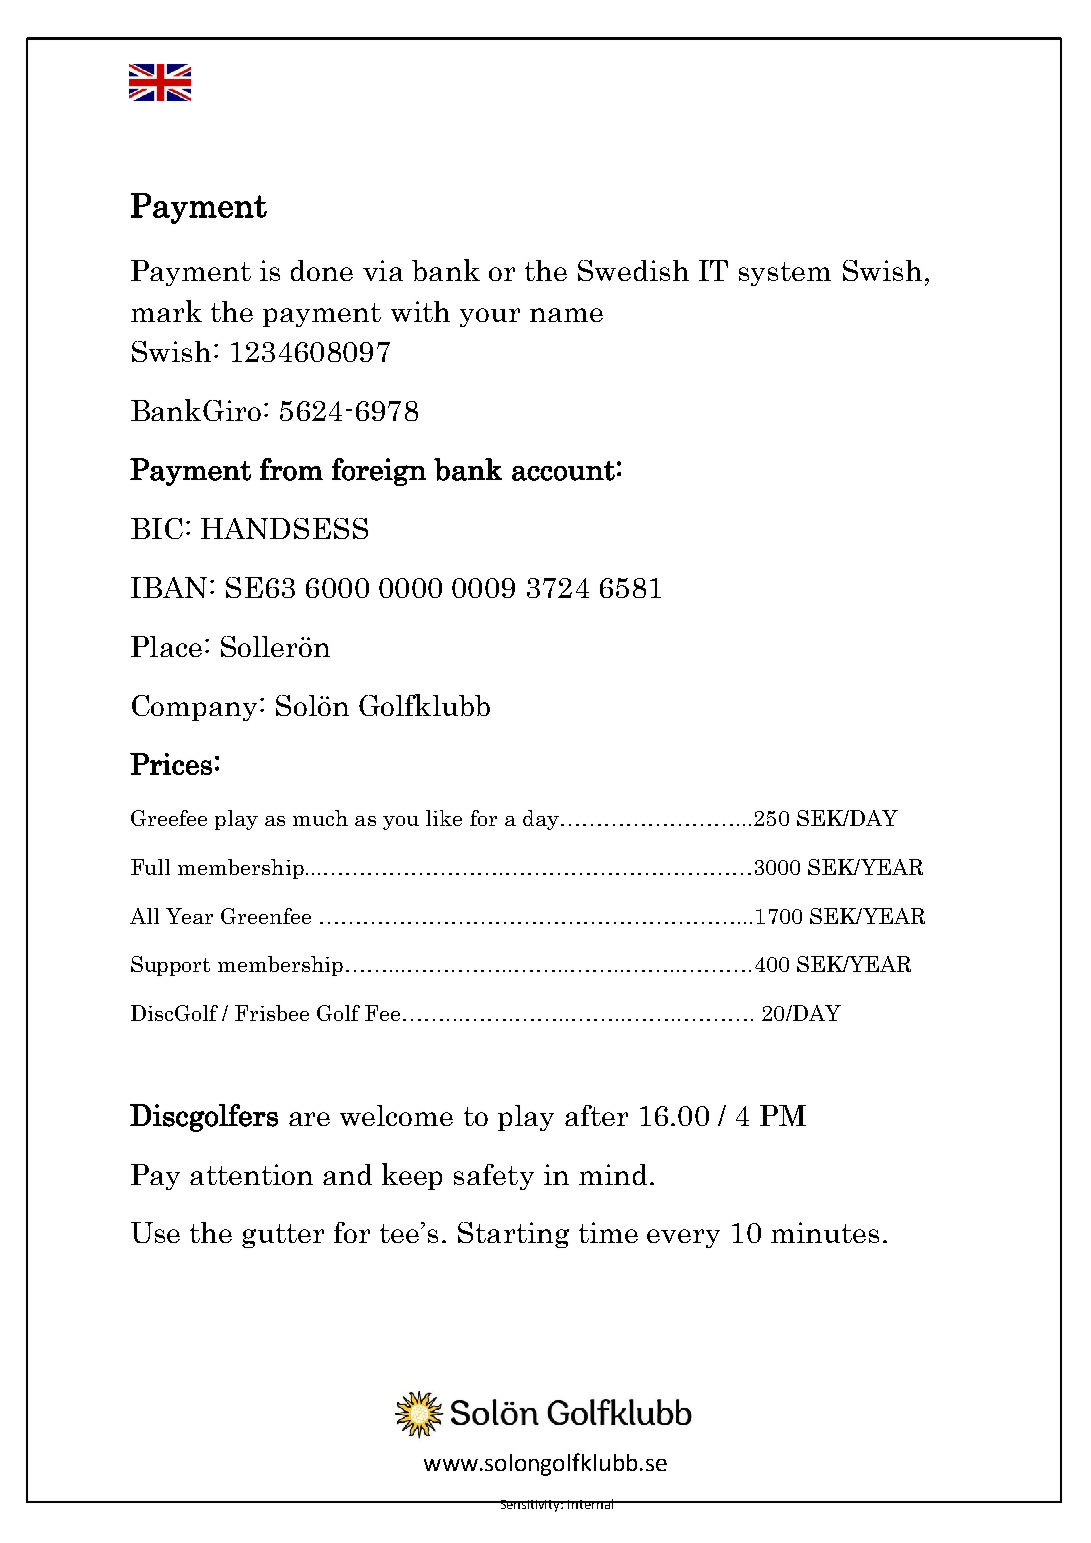 Image resolution: width=1091 pixels, height=1543 pixels. What do you see at coordinates (396, 1115) in the document?
I see `welcome` at bounding box center [396, 1115].
